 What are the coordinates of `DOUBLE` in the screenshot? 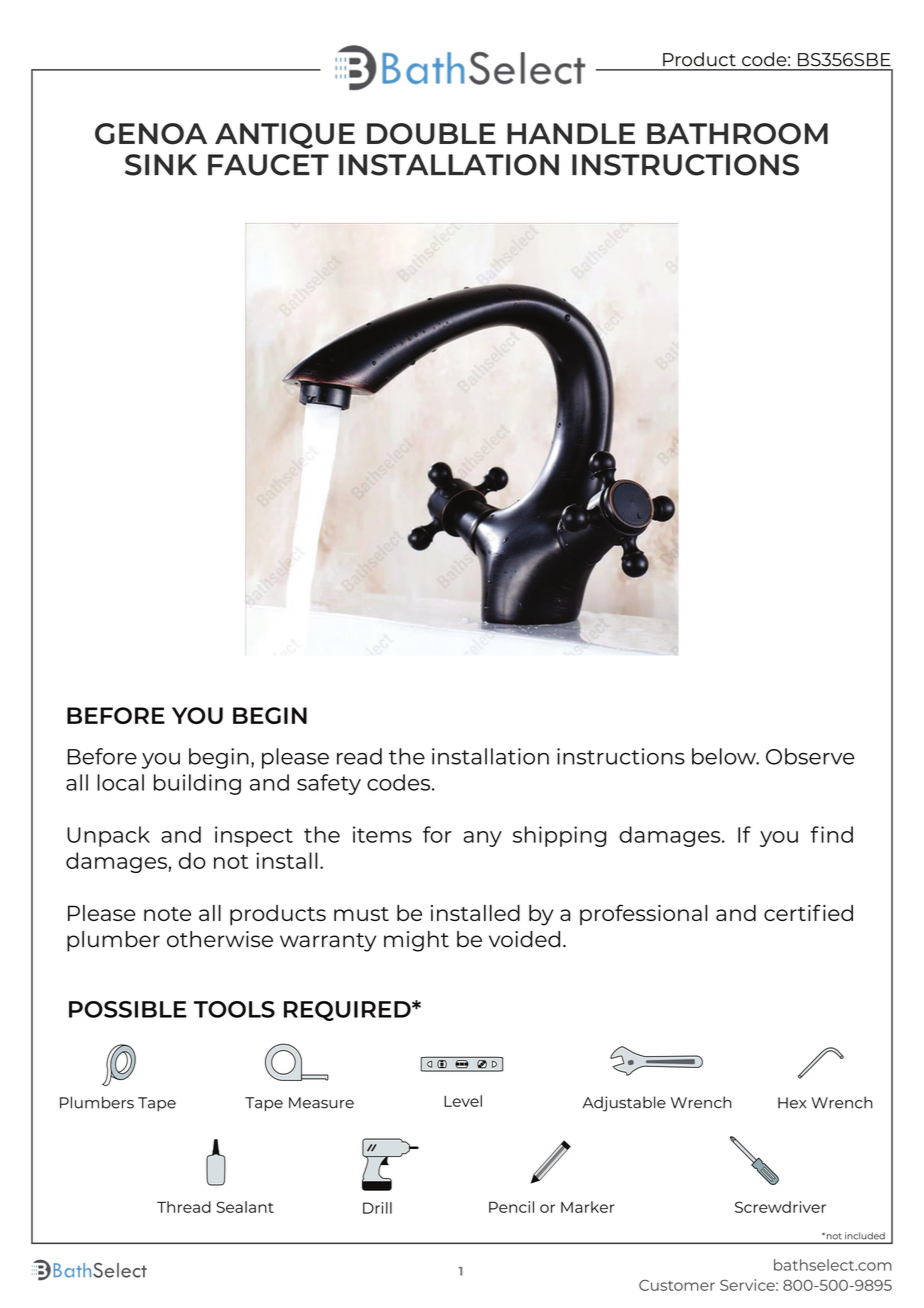 It's located at (431, 134).
